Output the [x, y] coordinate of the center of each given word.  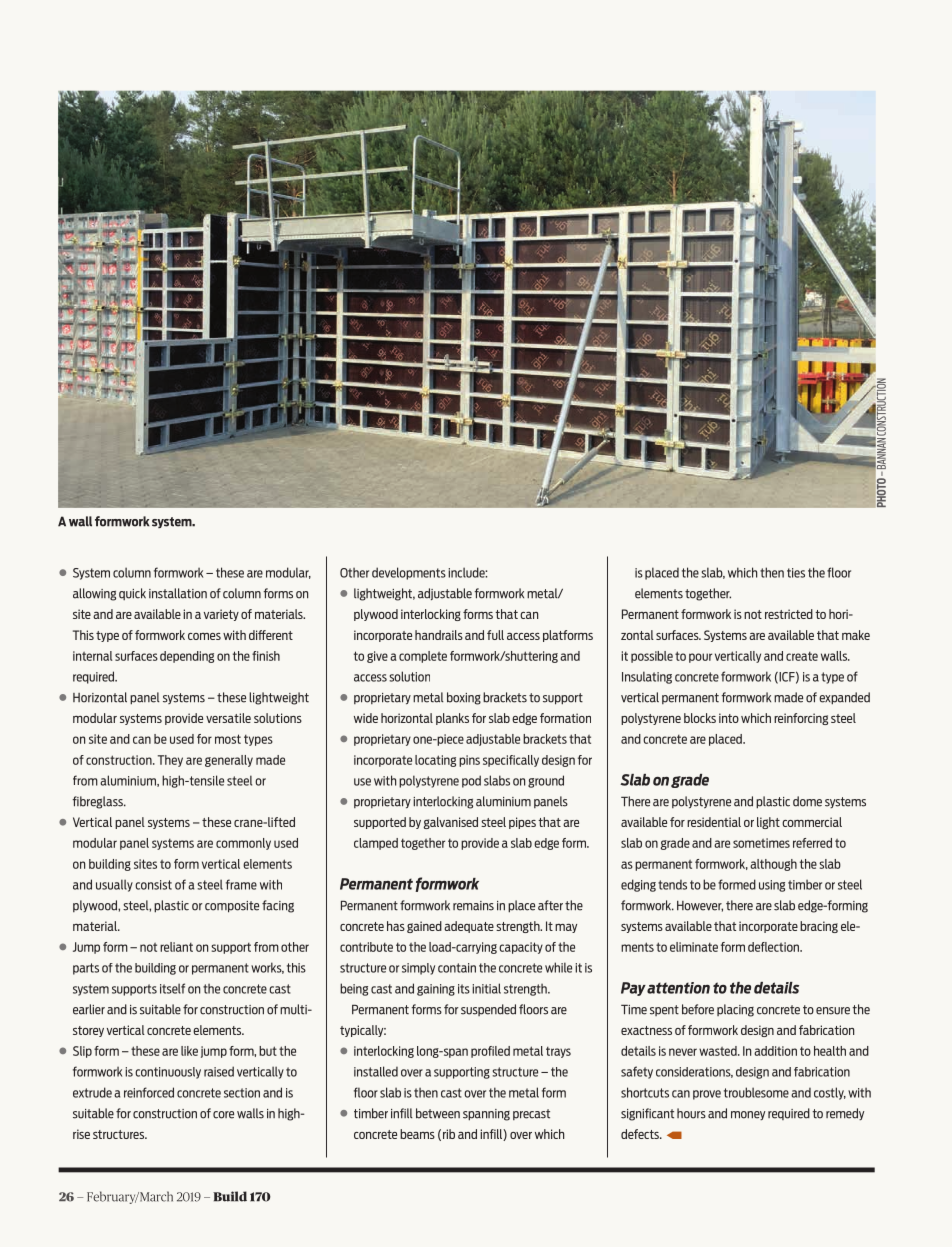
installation [178, 593]
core [223, 1115]
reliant [176, 947]
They [170, 761]
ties [796, 573]
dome [807, 801]
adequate [469, 927]
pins [469, 761]
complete [423, 657]
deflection [774, 947]
